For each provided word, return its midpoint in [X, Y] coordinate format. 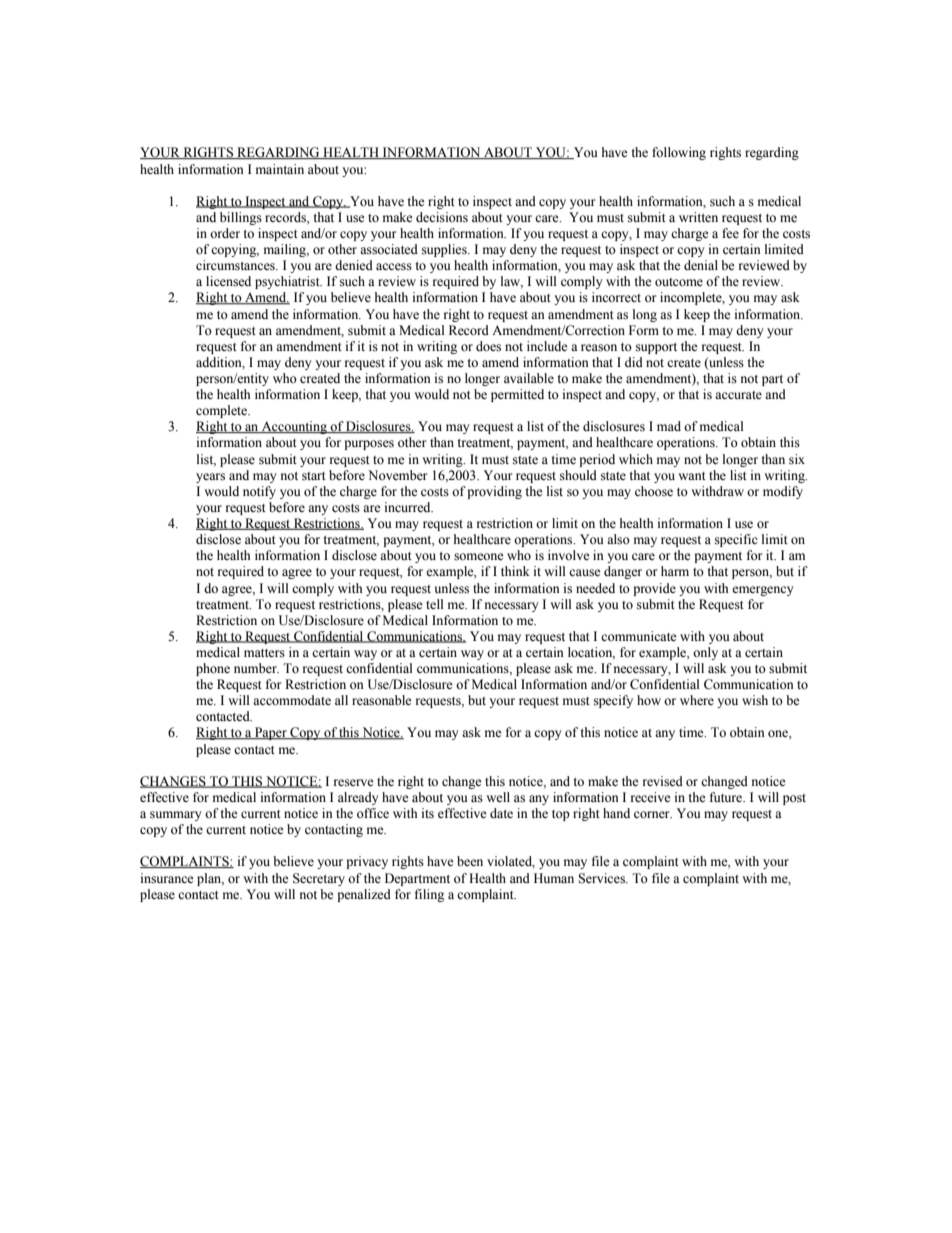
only [705, 653]
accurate [738, 395]
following [679, 153]
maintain [280, 169]
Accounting [294, 427]
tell [435, 604]
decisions [442, 217]
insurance [167, 878]
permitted [517, 395]
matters [264, 653]
